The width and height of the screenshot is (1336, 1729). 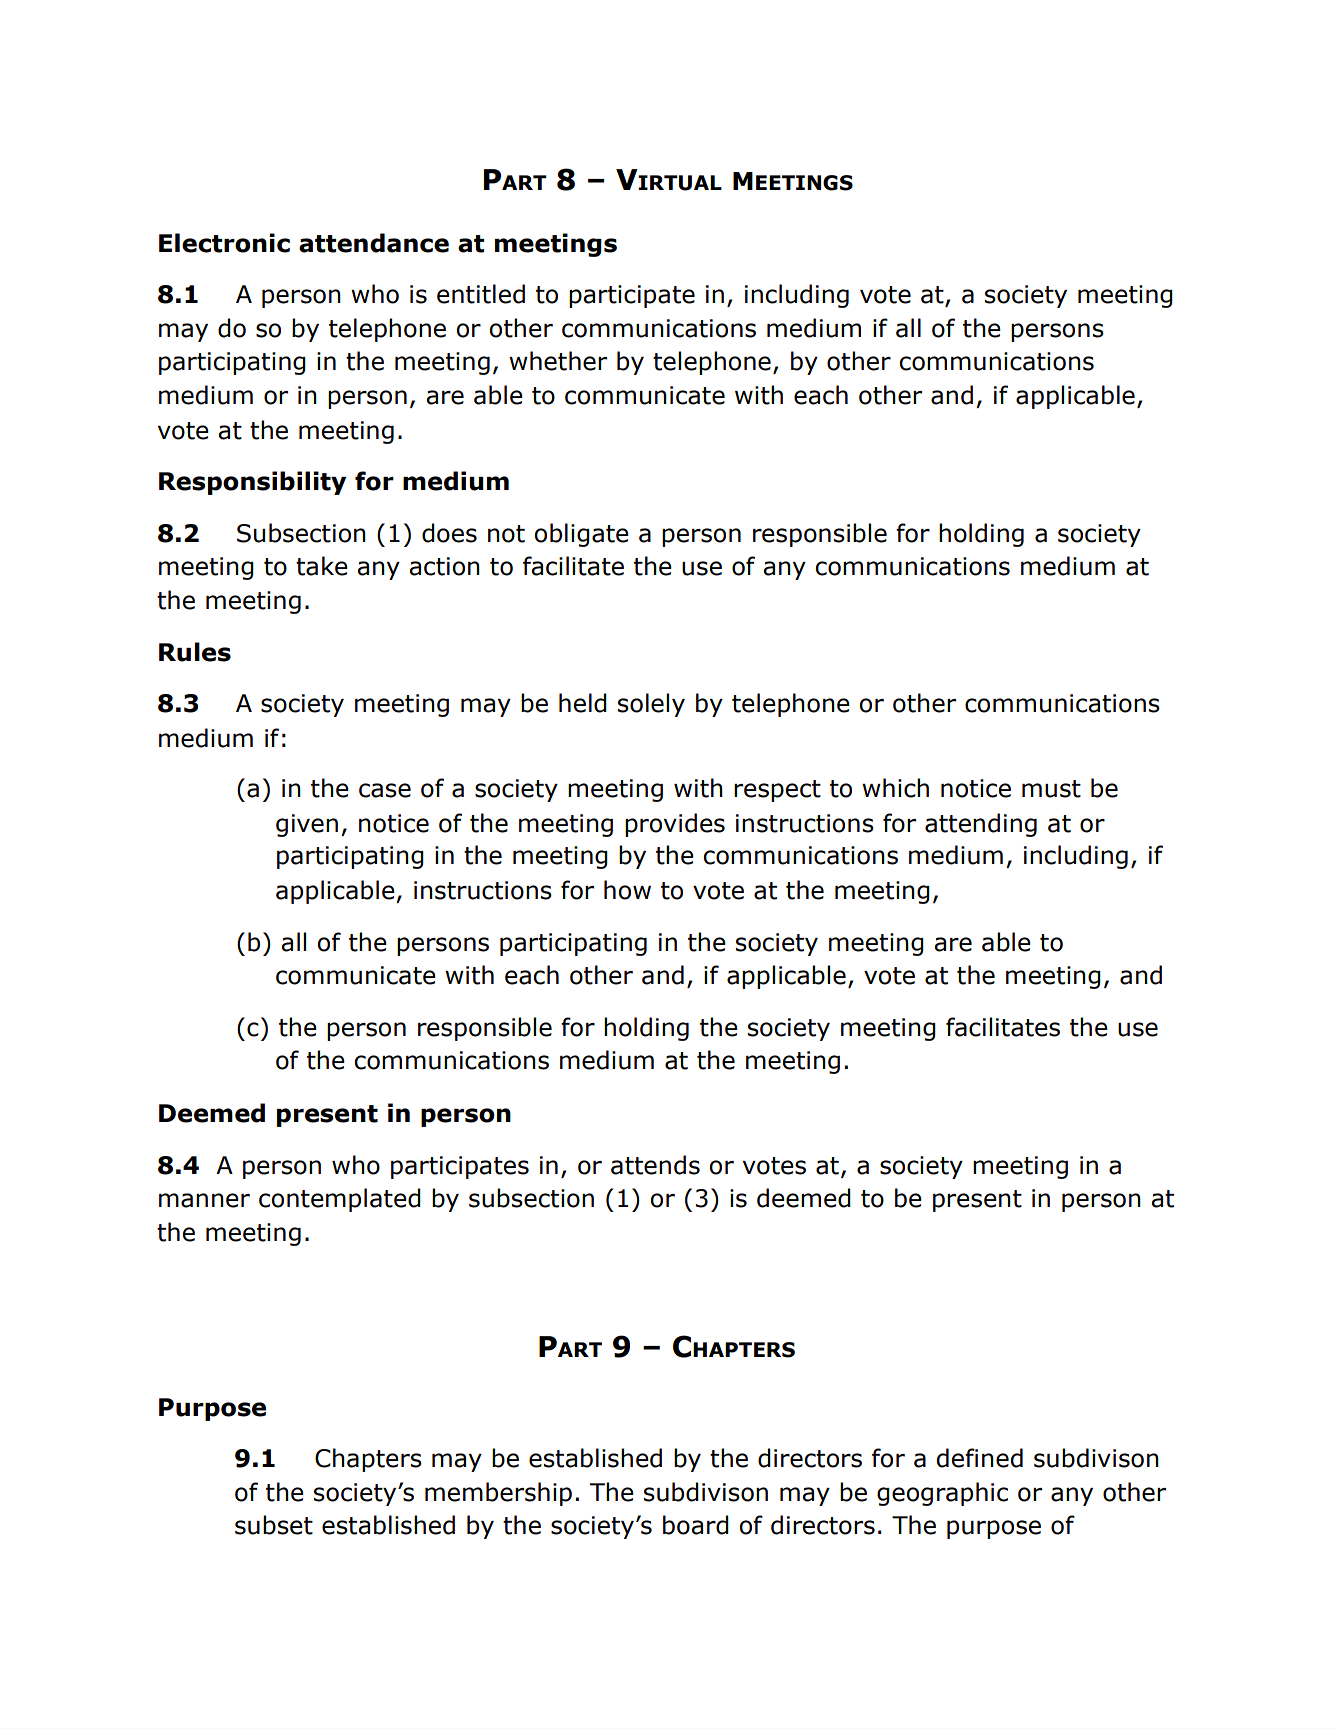 What do you see at coordinates (481, 294) in the screenshot?
I see `entitled` at bounding box center [481, 294].
